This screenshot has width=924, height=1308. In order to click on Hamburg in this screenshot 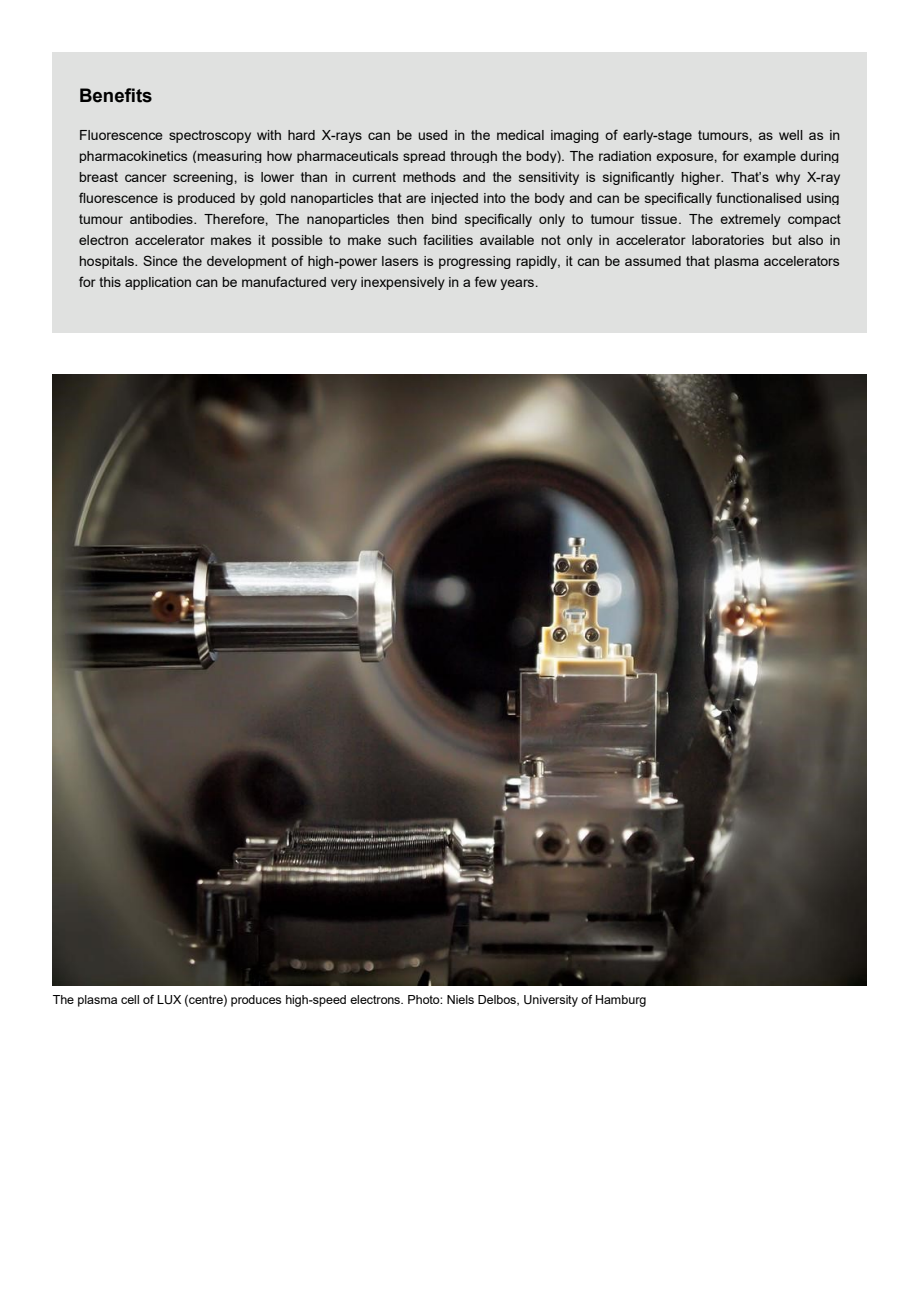, I will do `click(621, 1001)`.
